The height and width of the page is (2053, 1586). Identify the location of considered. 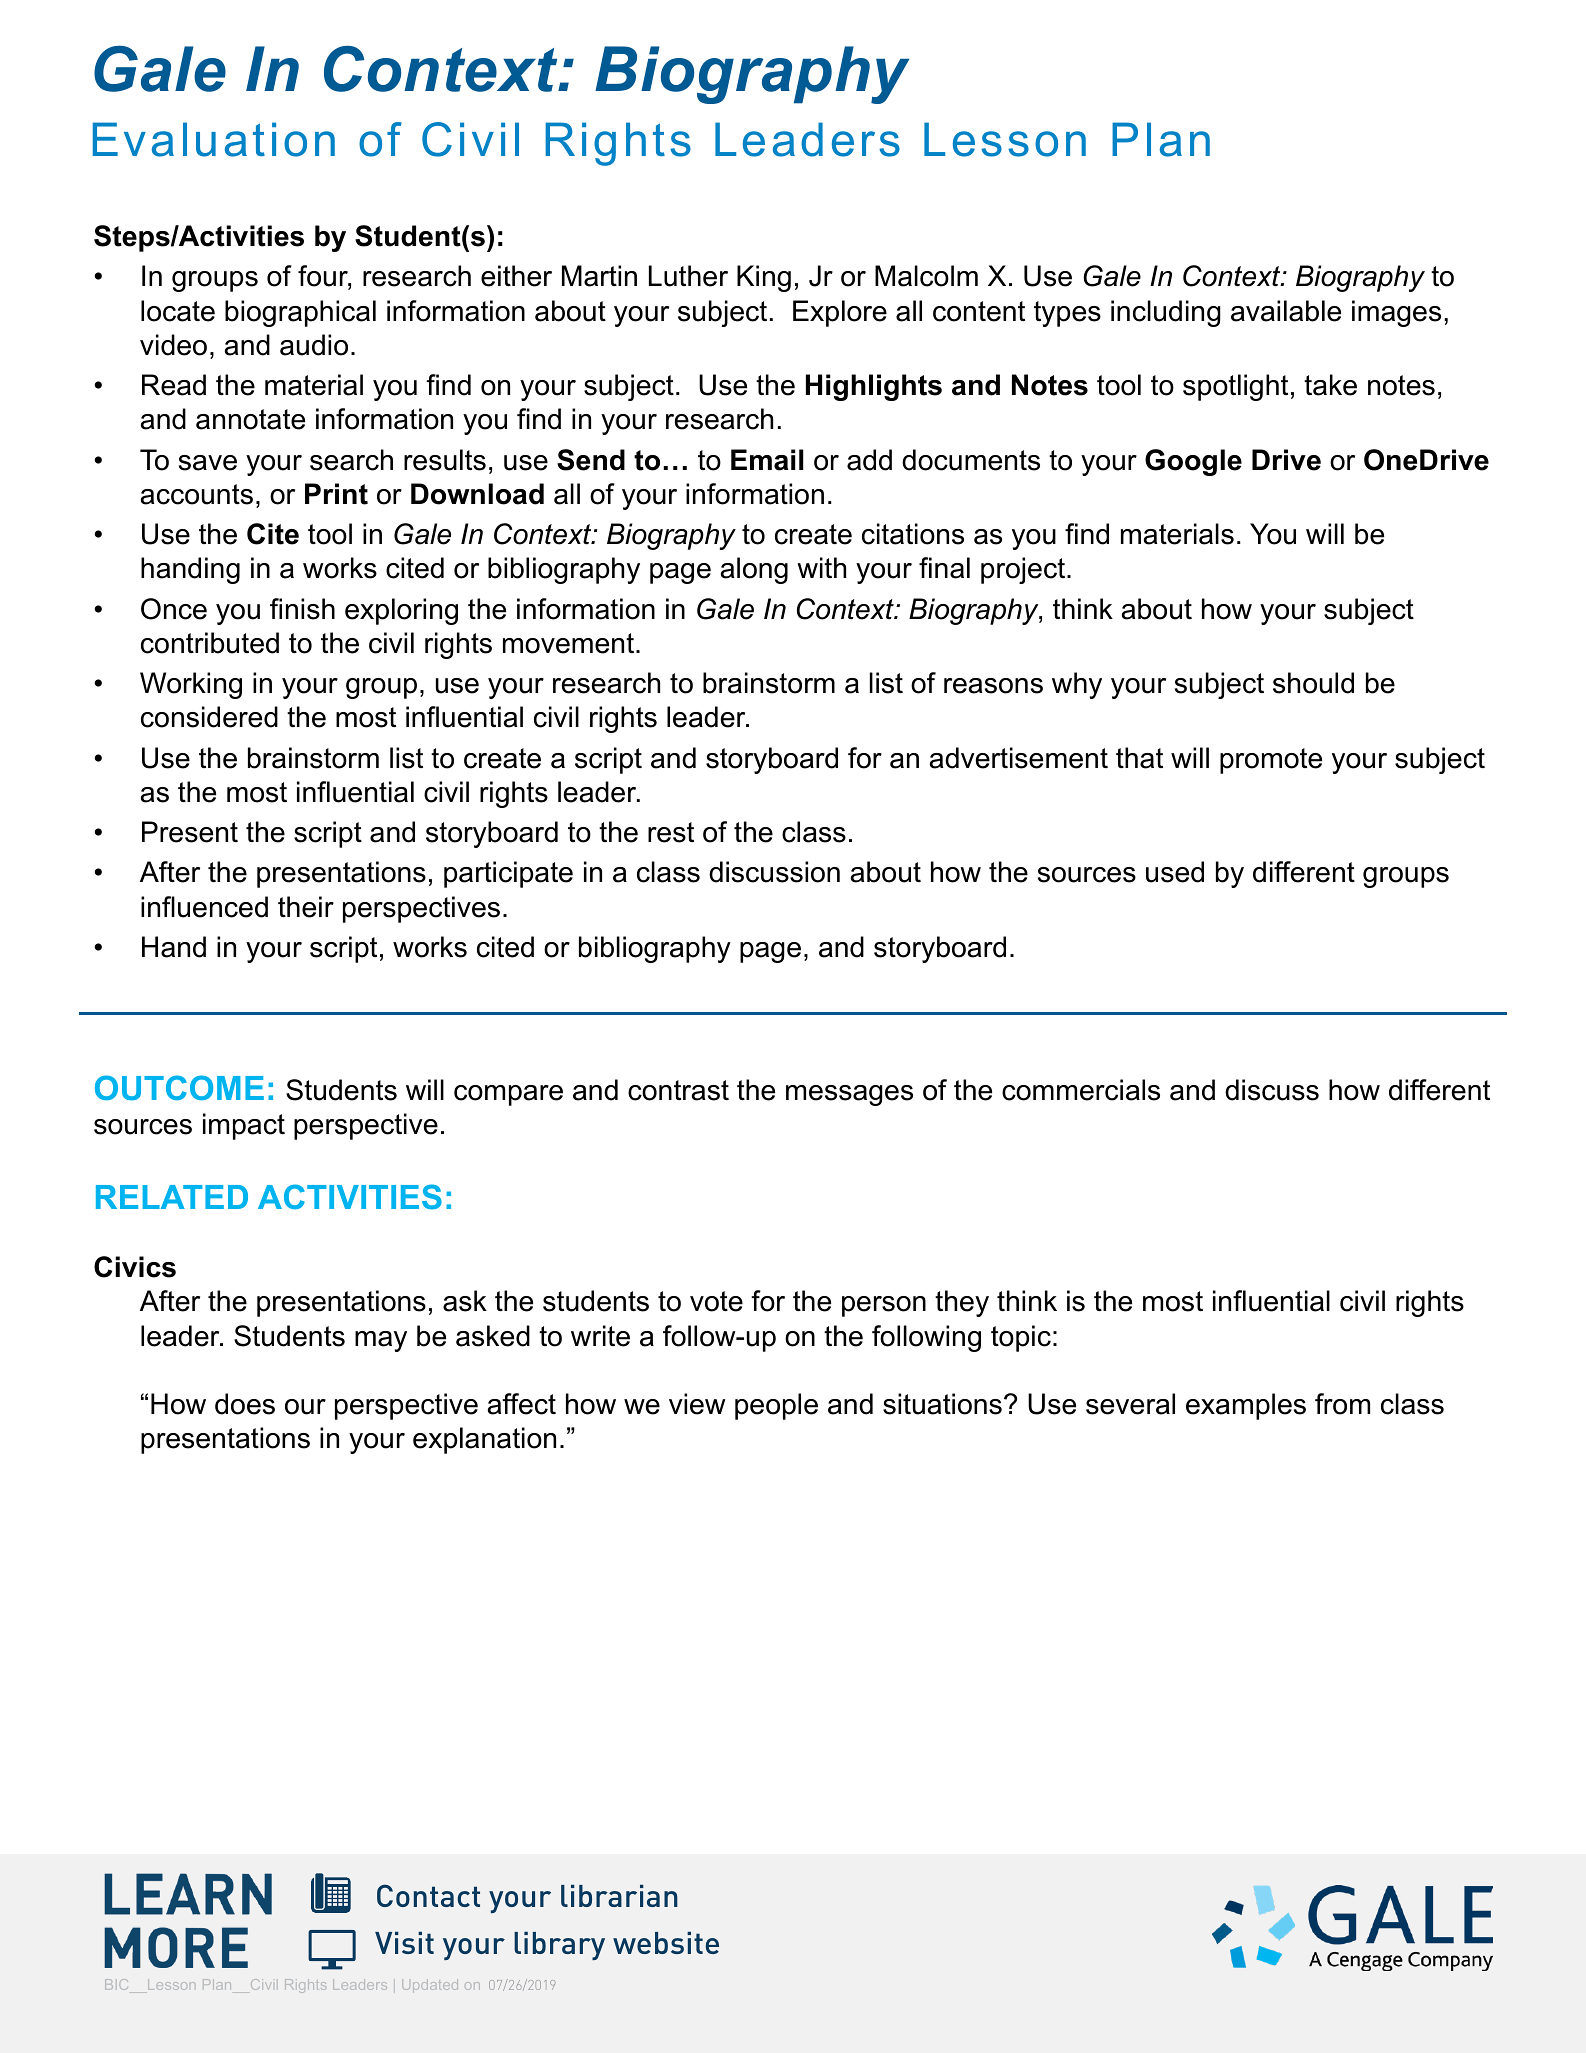
(209, 717).
